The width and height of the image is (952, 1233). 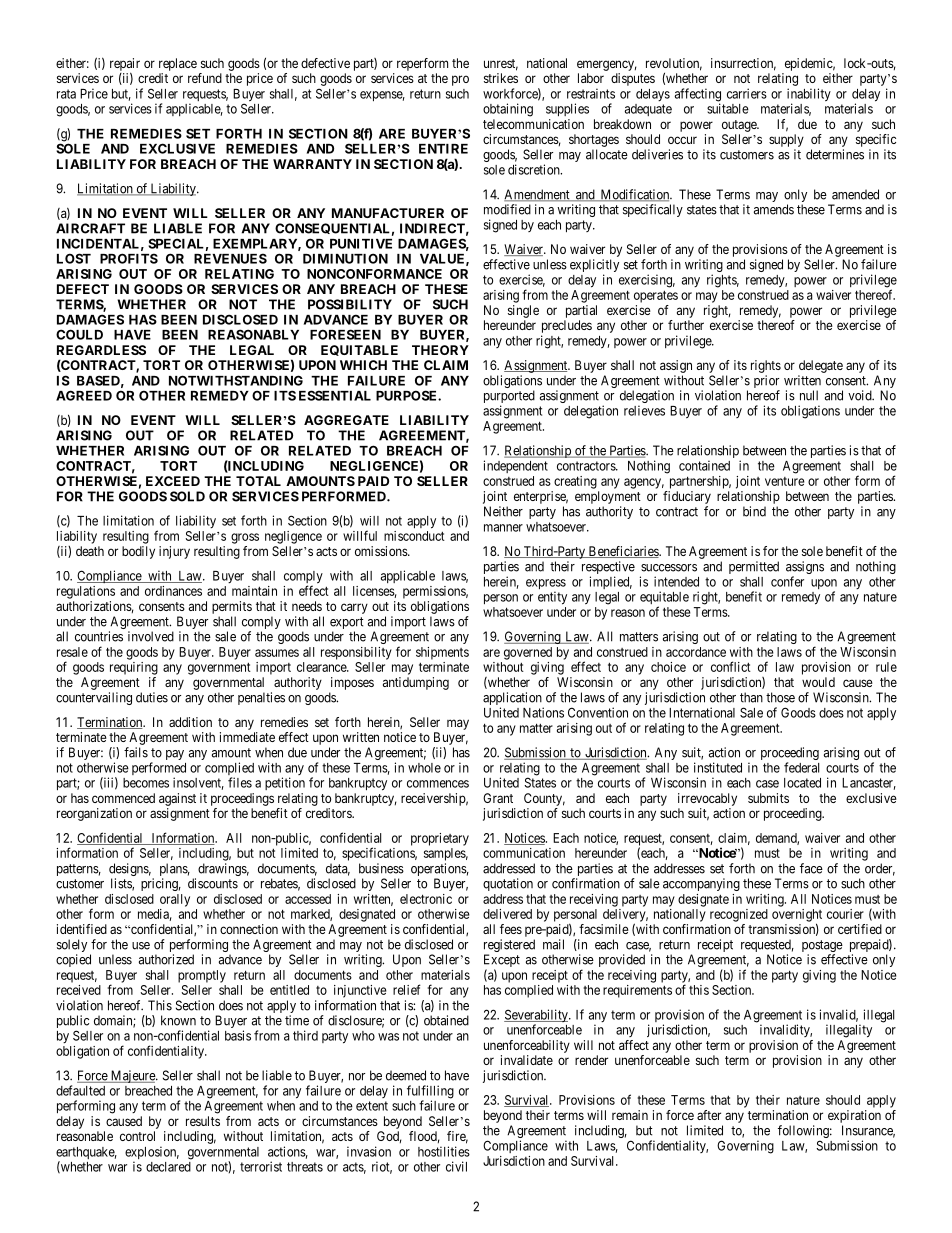 I want to click on confer, so click(x=787, y=581).
